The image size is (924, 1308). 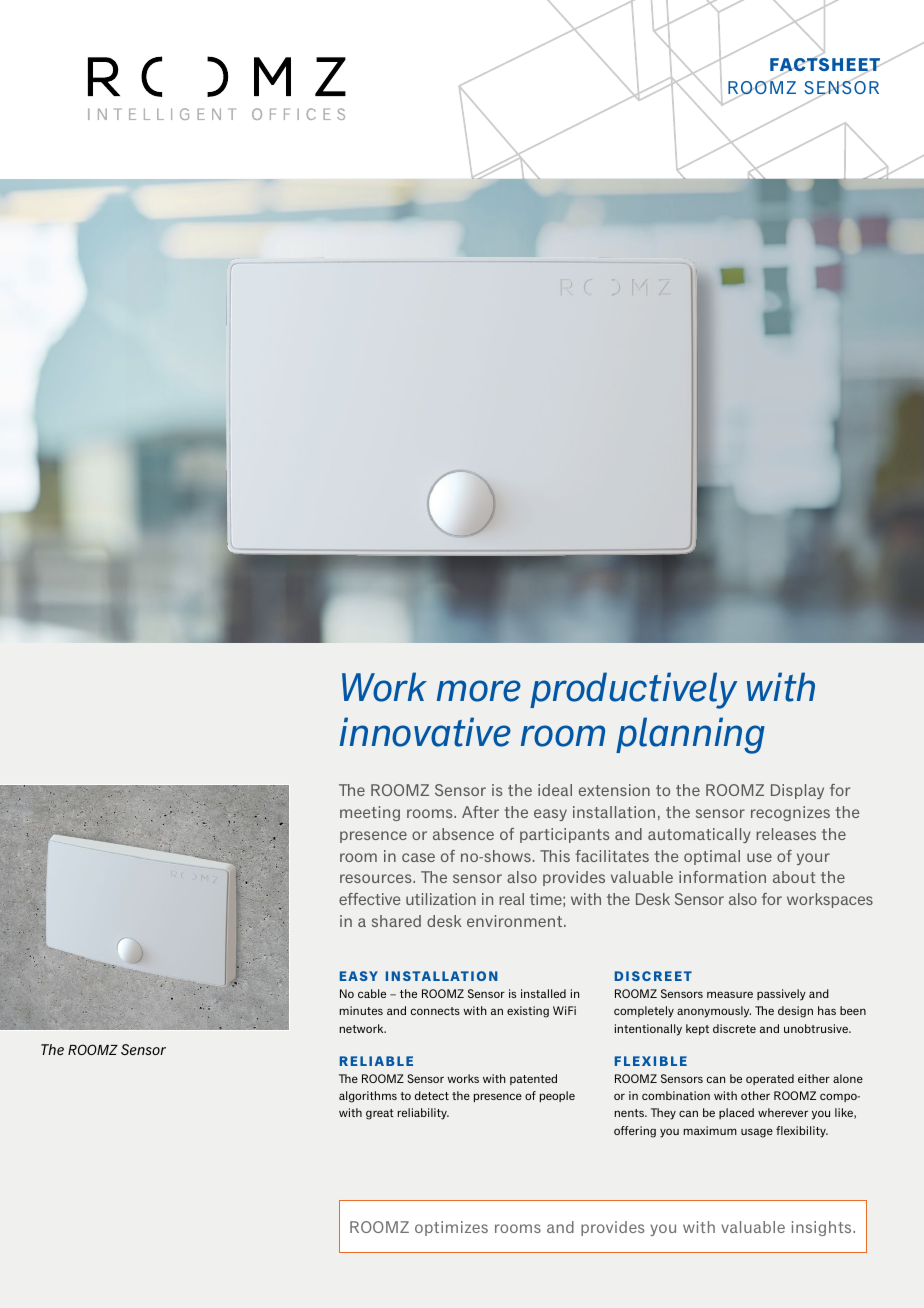 I want to click on planning, so click(x=690, y=735).
